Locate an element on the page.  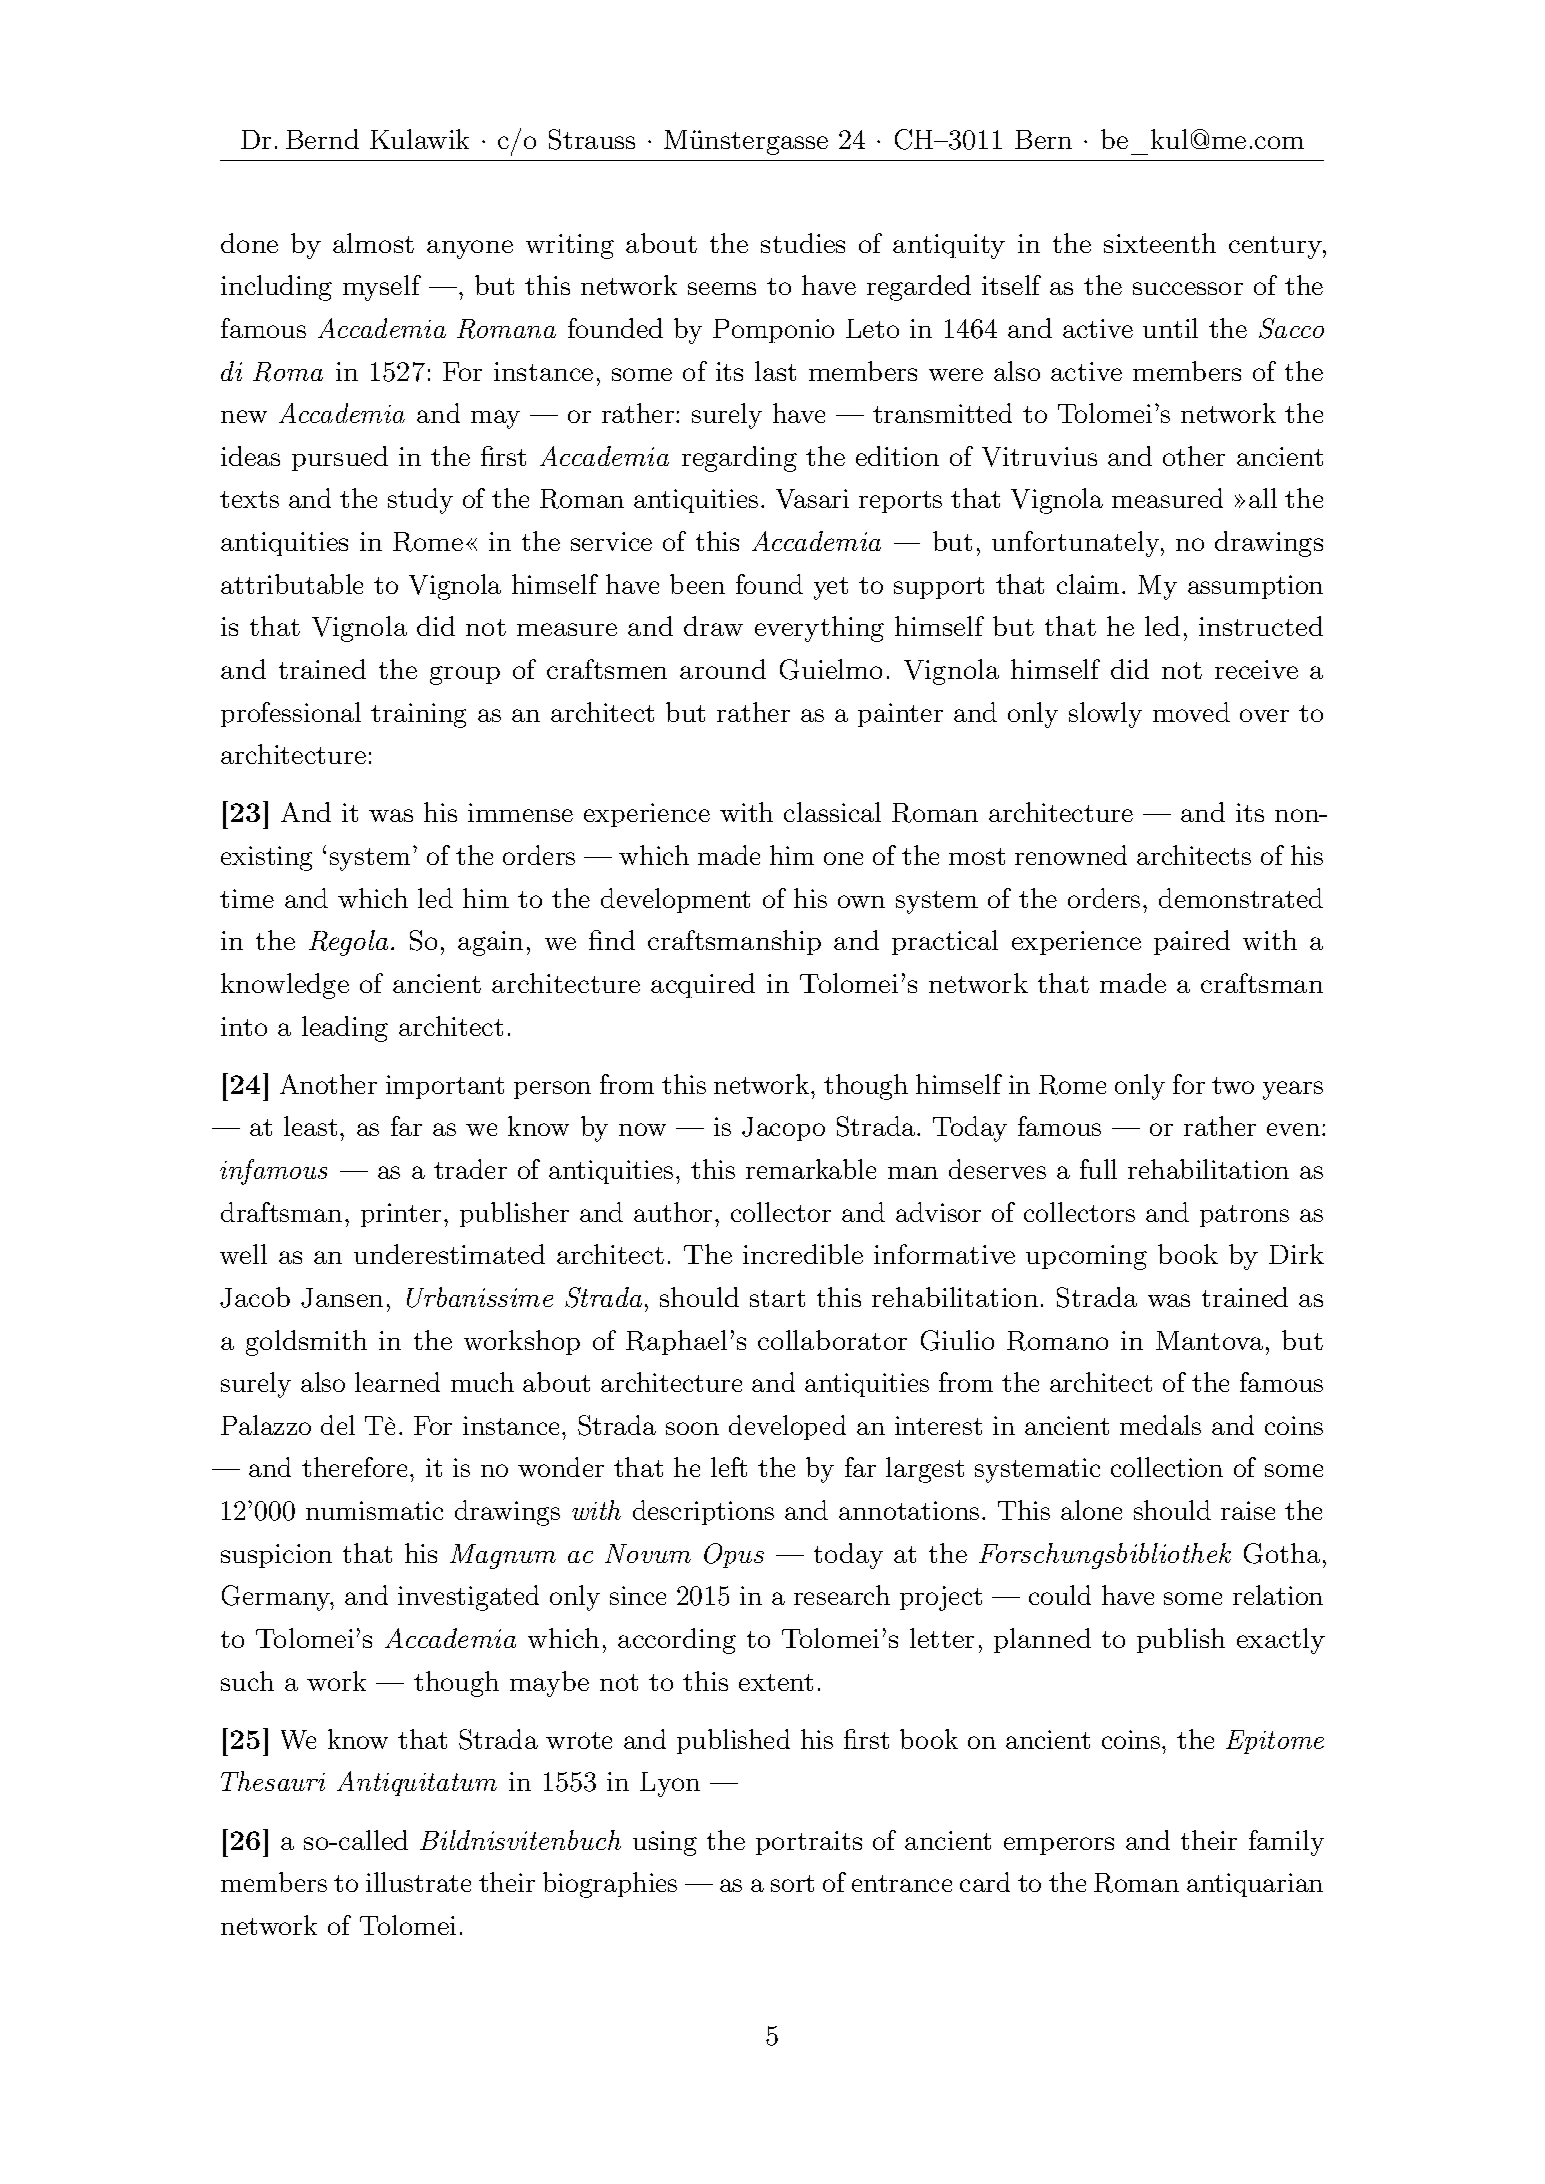
antiquarian is located at coordinates (1255, 1885).
